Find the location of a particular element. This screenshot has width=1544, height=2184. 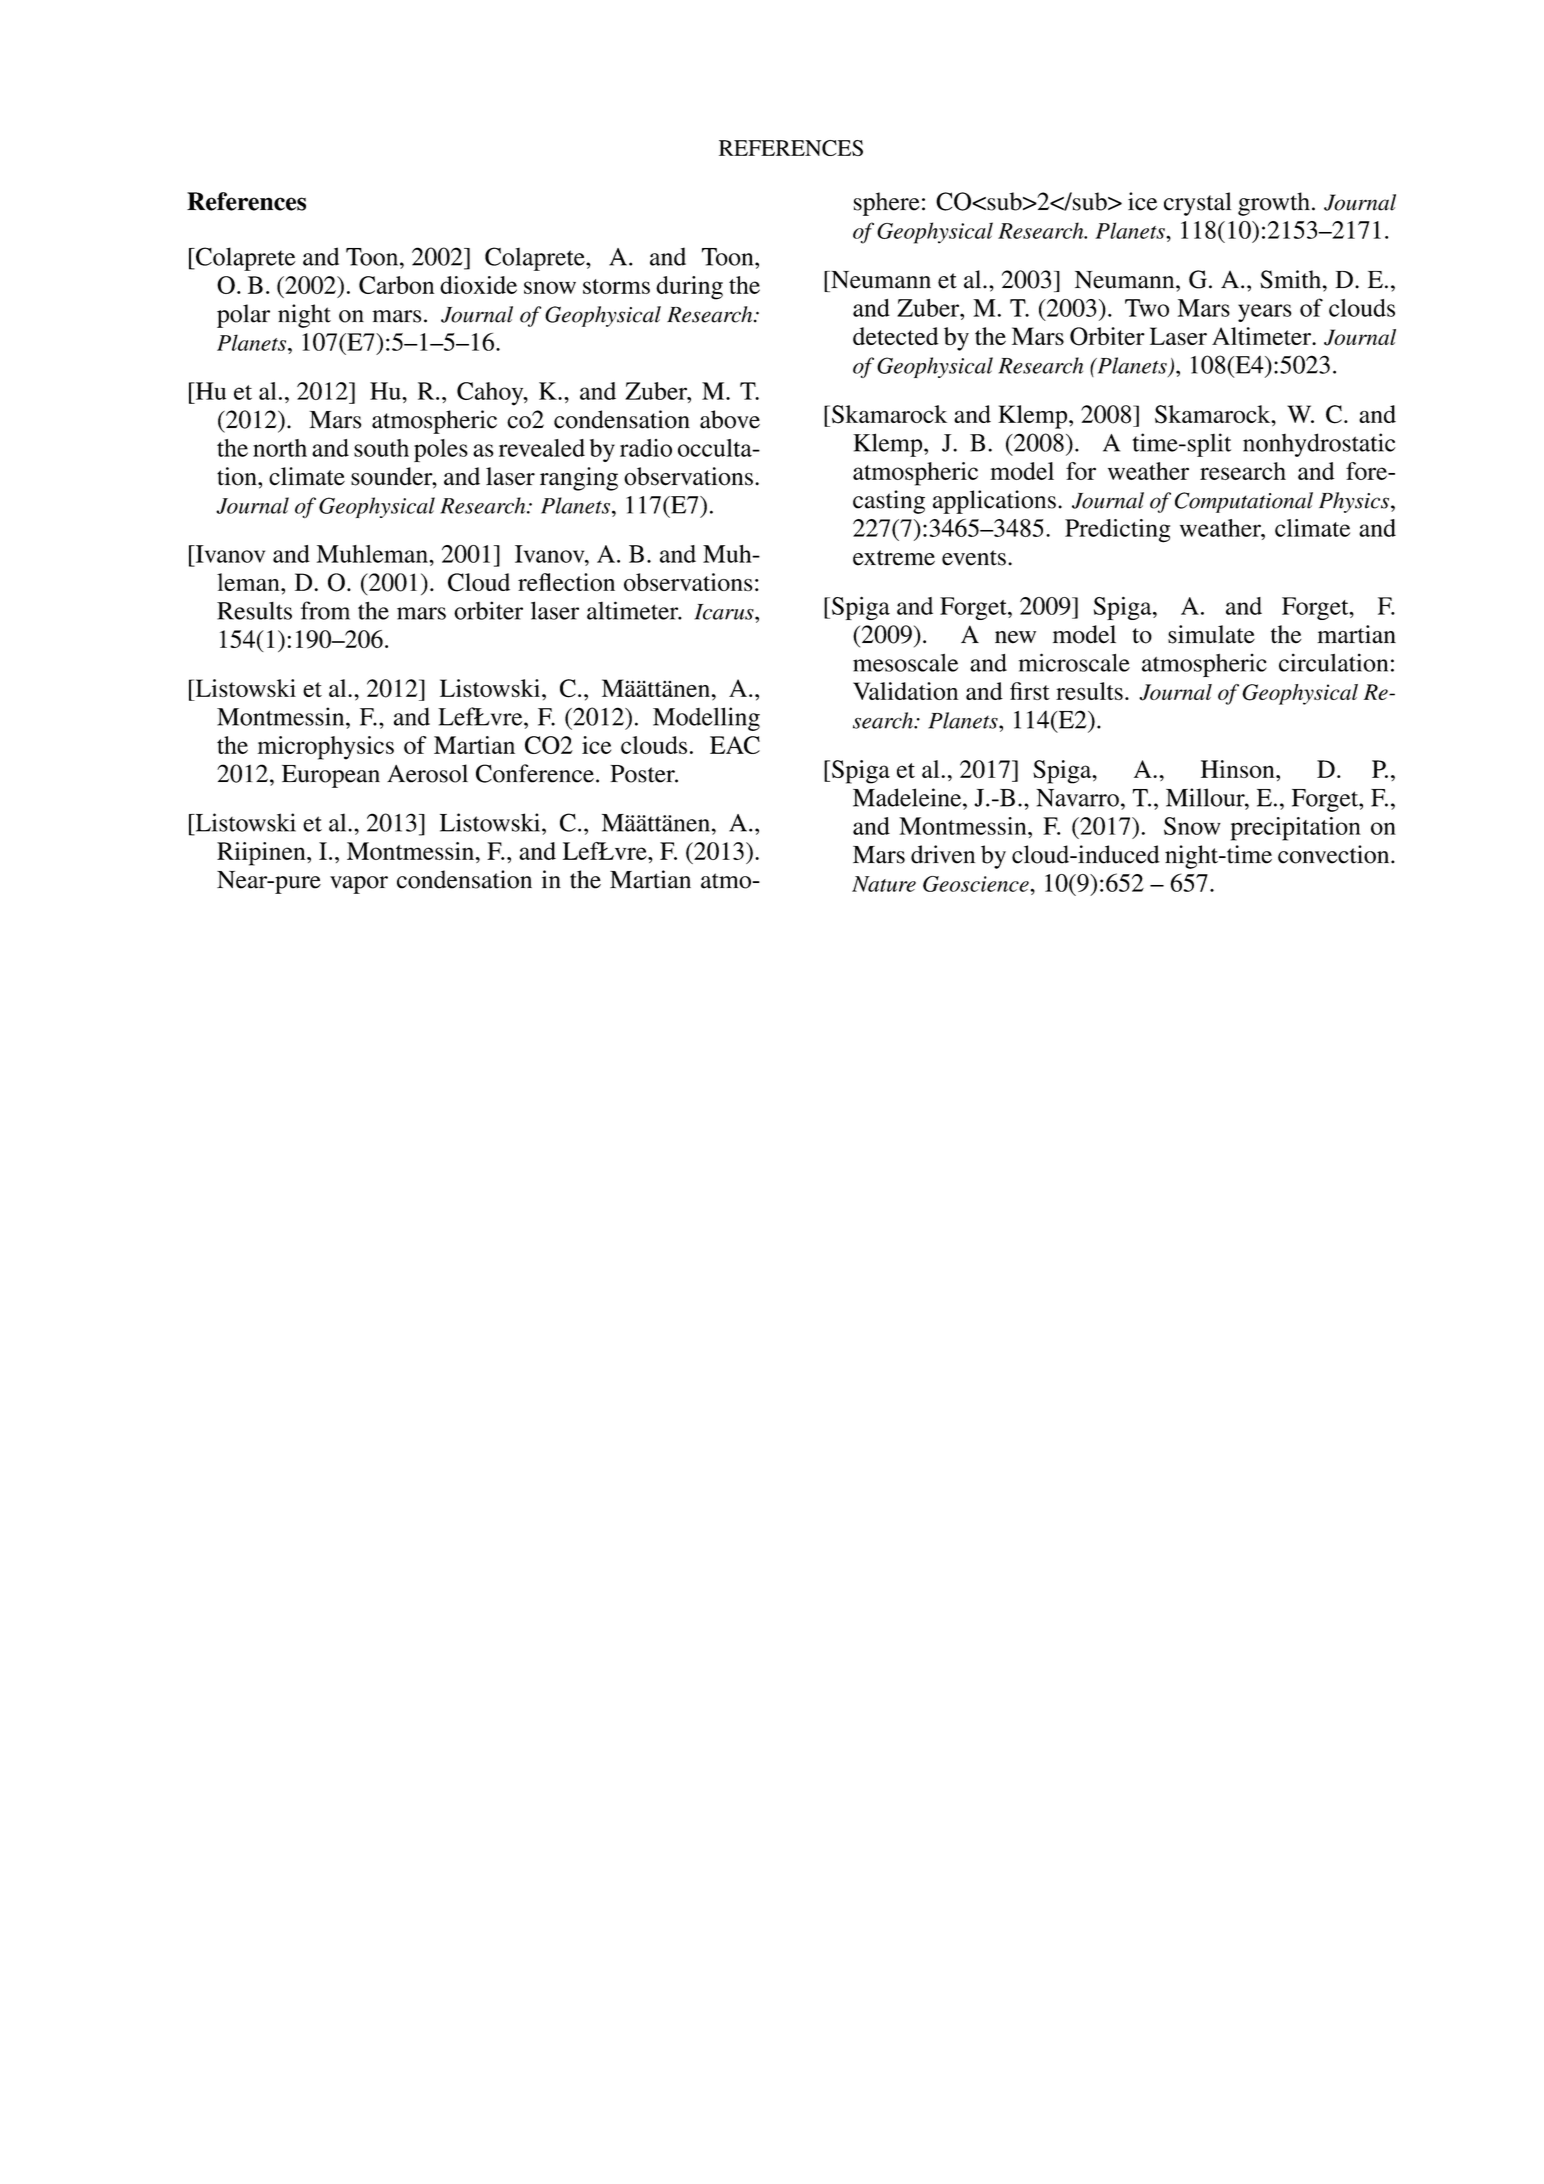

growth is located at coordinates (1274, 204).
